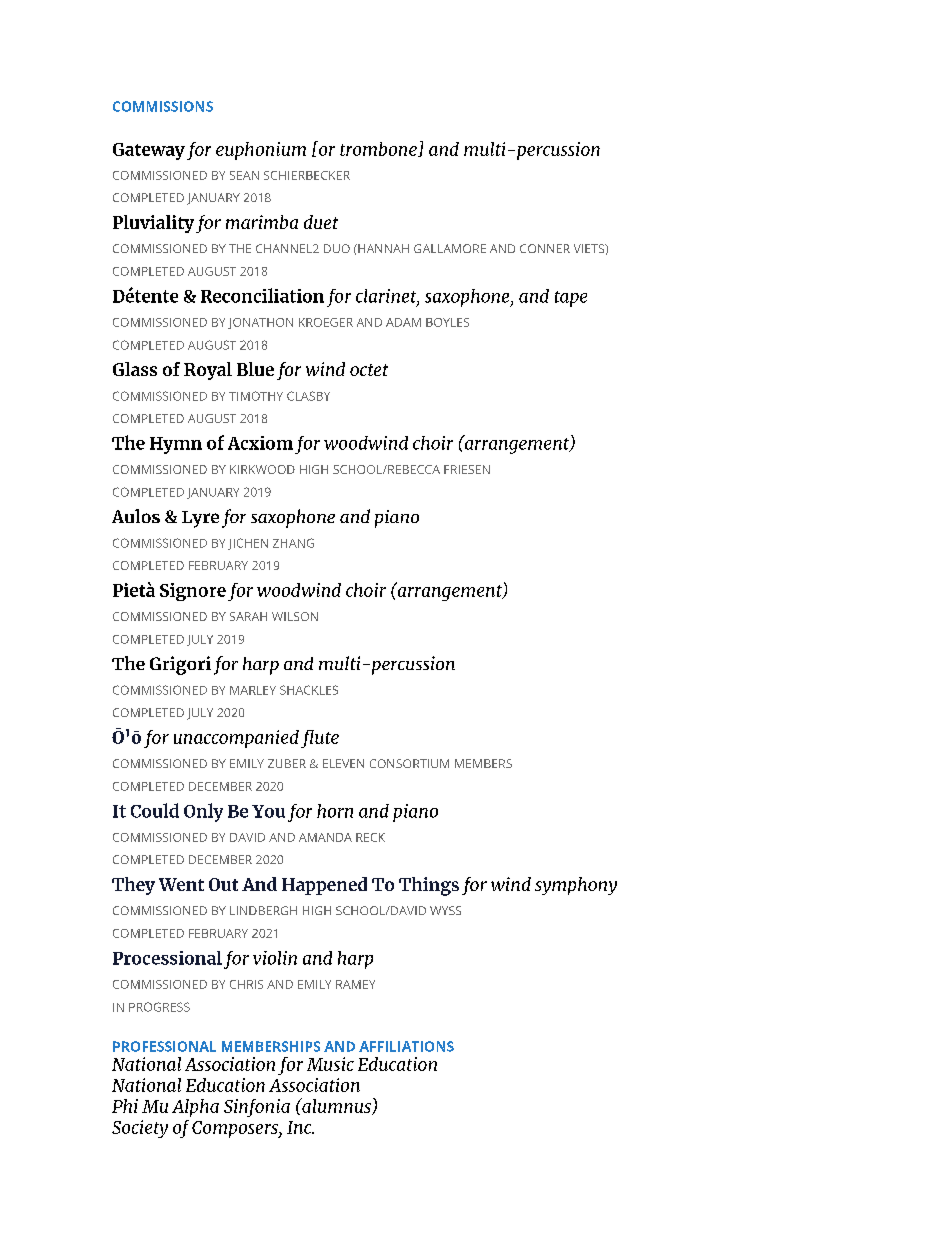  I want to click on Royal, so click(208, 371).
